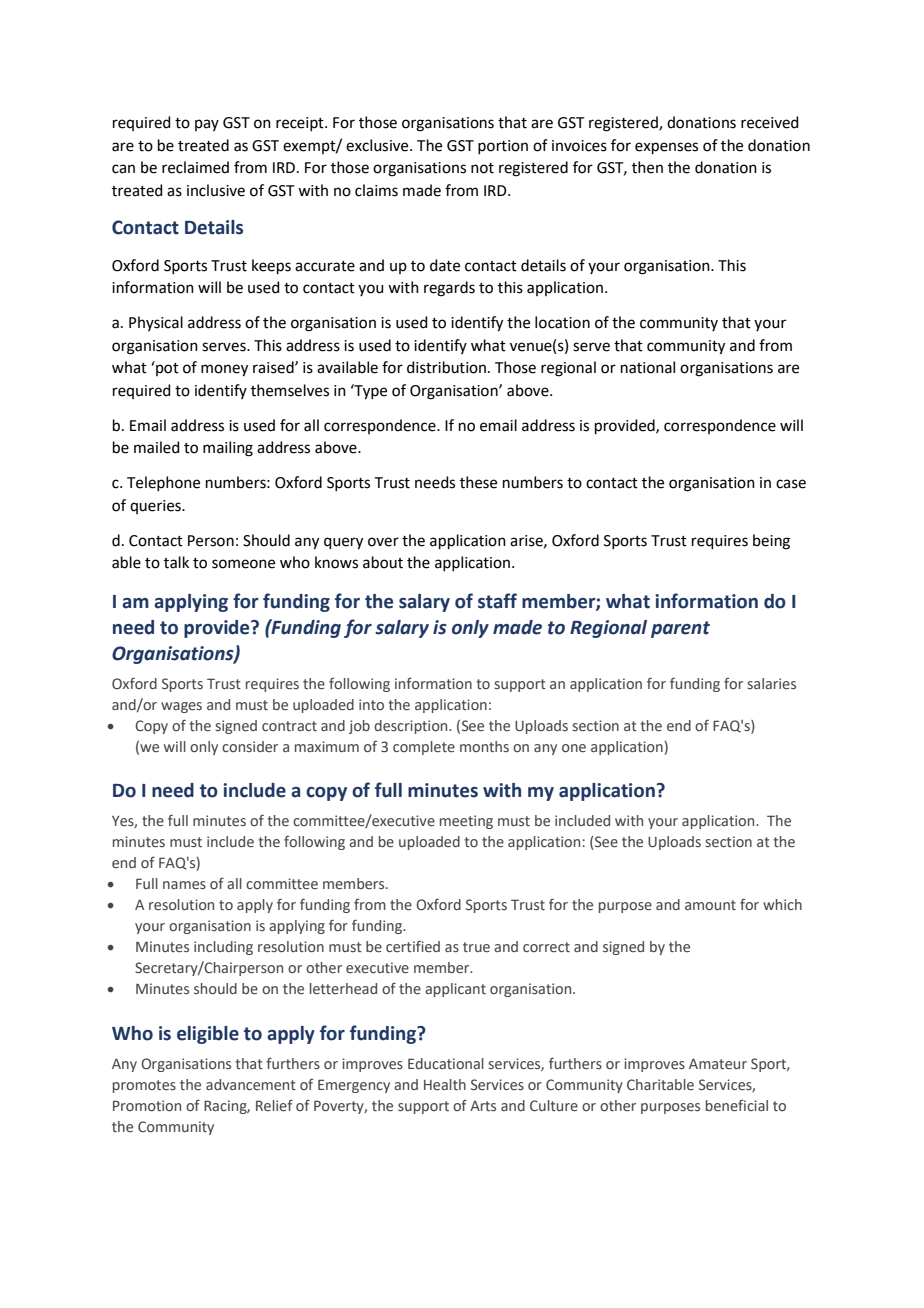 This screenshot has width=924, height=1308. What do you see at coordinates (445, 1084) in the screenshot?
I see `Health` at bounding box center [445, 1084].
